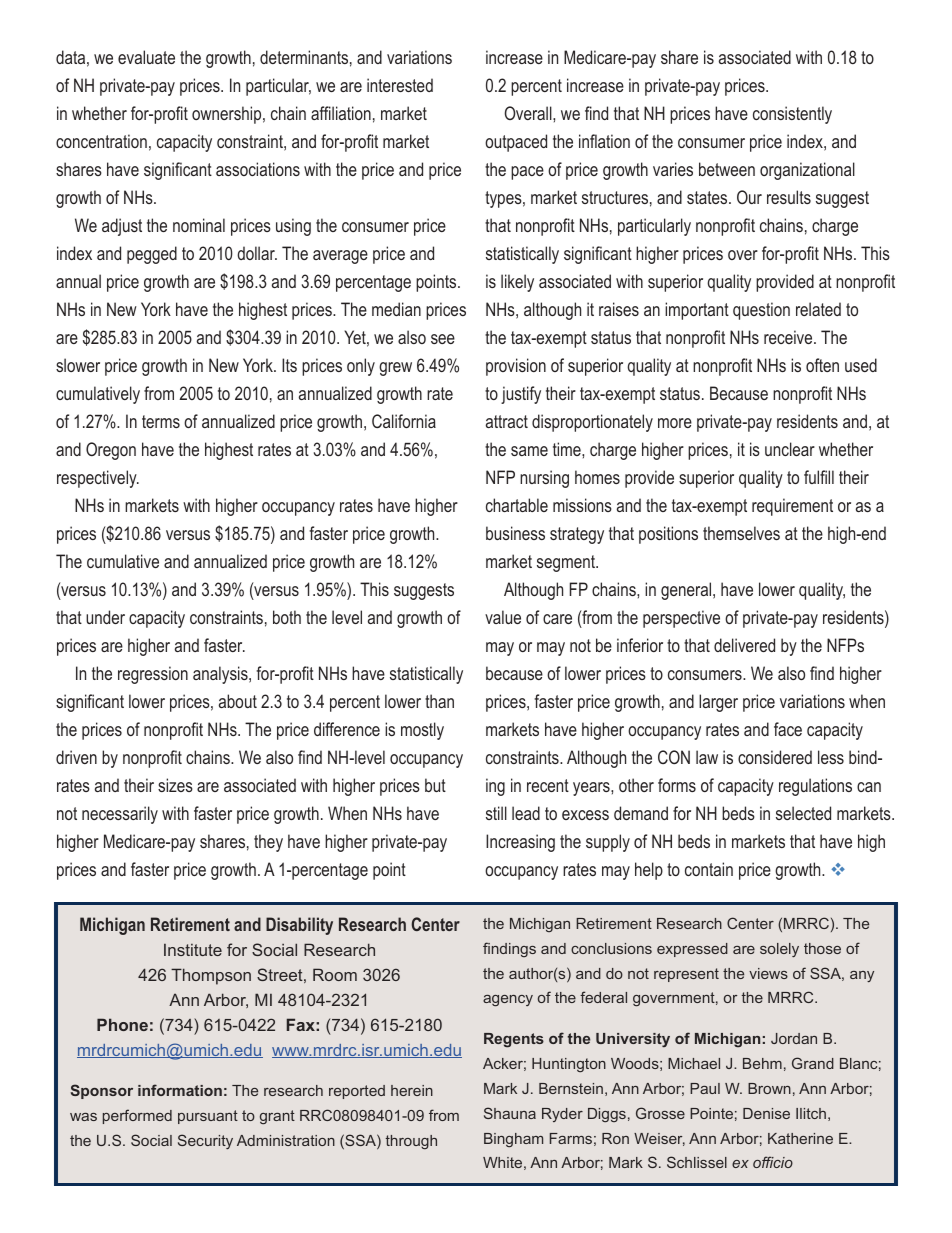 This page has width=952, height=1233. Describe the element at coordinates (180, 1090) in the page. I see `information` at that location.
